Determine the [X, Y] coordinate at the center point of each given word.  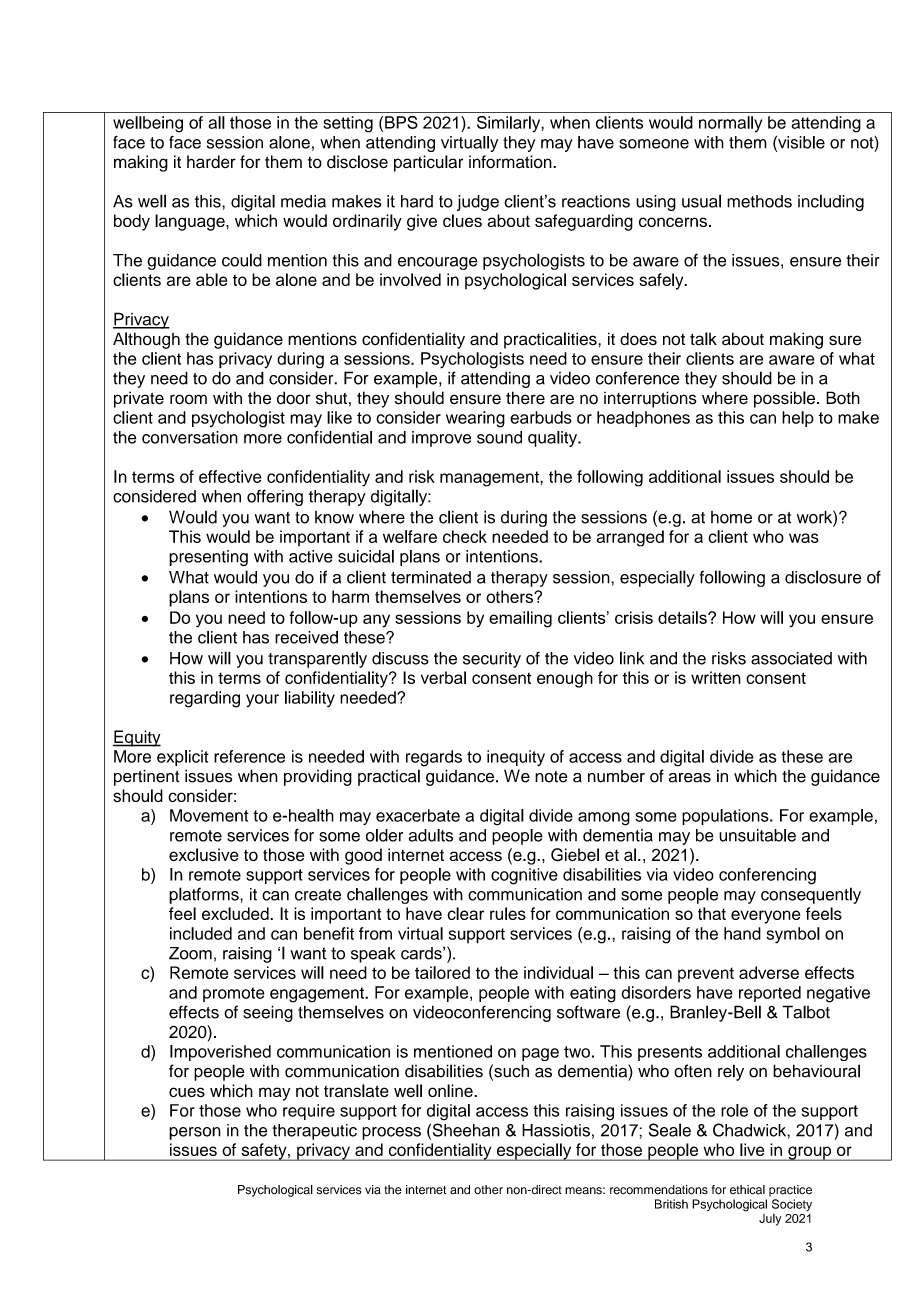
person [195, 1133]
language [191, 222]
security [492, 660]
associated [791, 658]
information [511, 162]
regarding [205, 699]
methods [759, 201]
